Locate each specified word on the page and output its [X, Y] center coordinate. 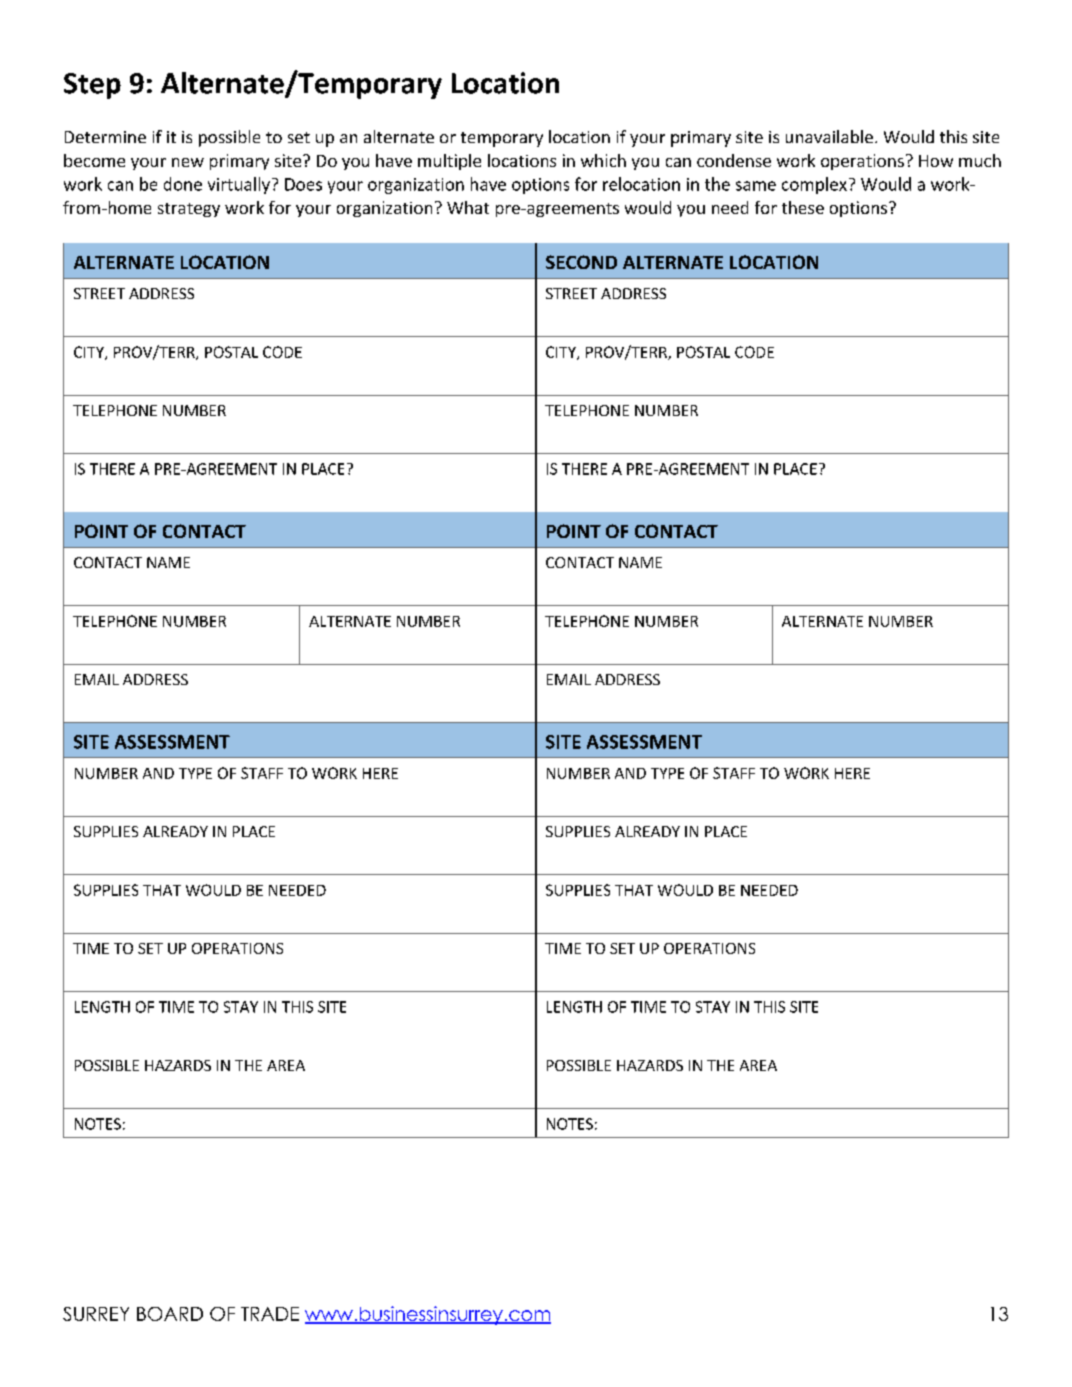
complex [814, 185]
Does [303, 184]
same [756, 186]
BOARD [170, 1314]
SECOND [581, 262]
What [468, 207]
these [803, 207]
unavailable [829, 136]
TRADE [270, 1314]
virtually [240, 185]
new [188, 162]
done [183, 184]
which [603, 160]
